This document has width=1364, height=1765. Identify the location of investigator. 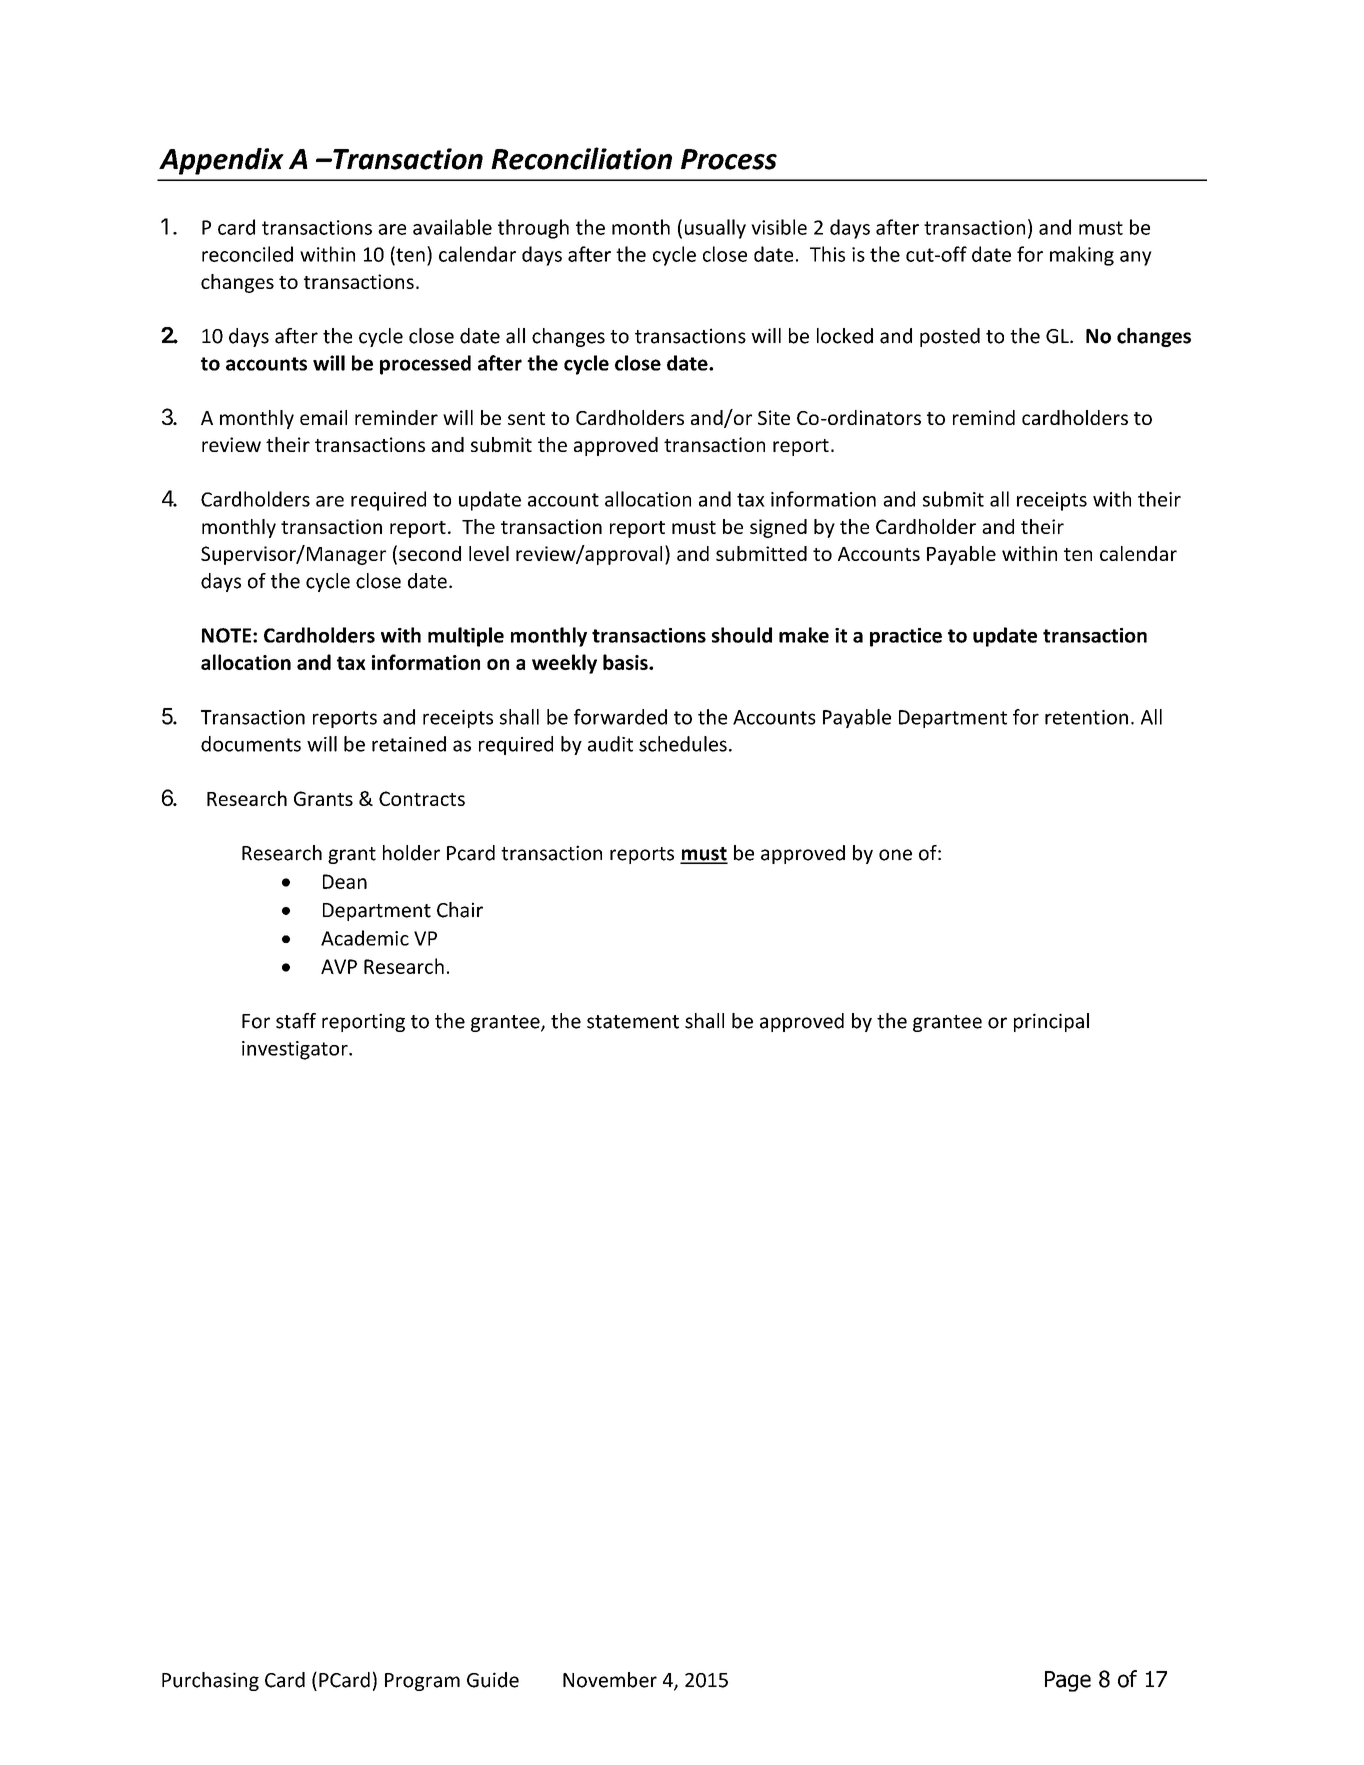
(296, 1050).
